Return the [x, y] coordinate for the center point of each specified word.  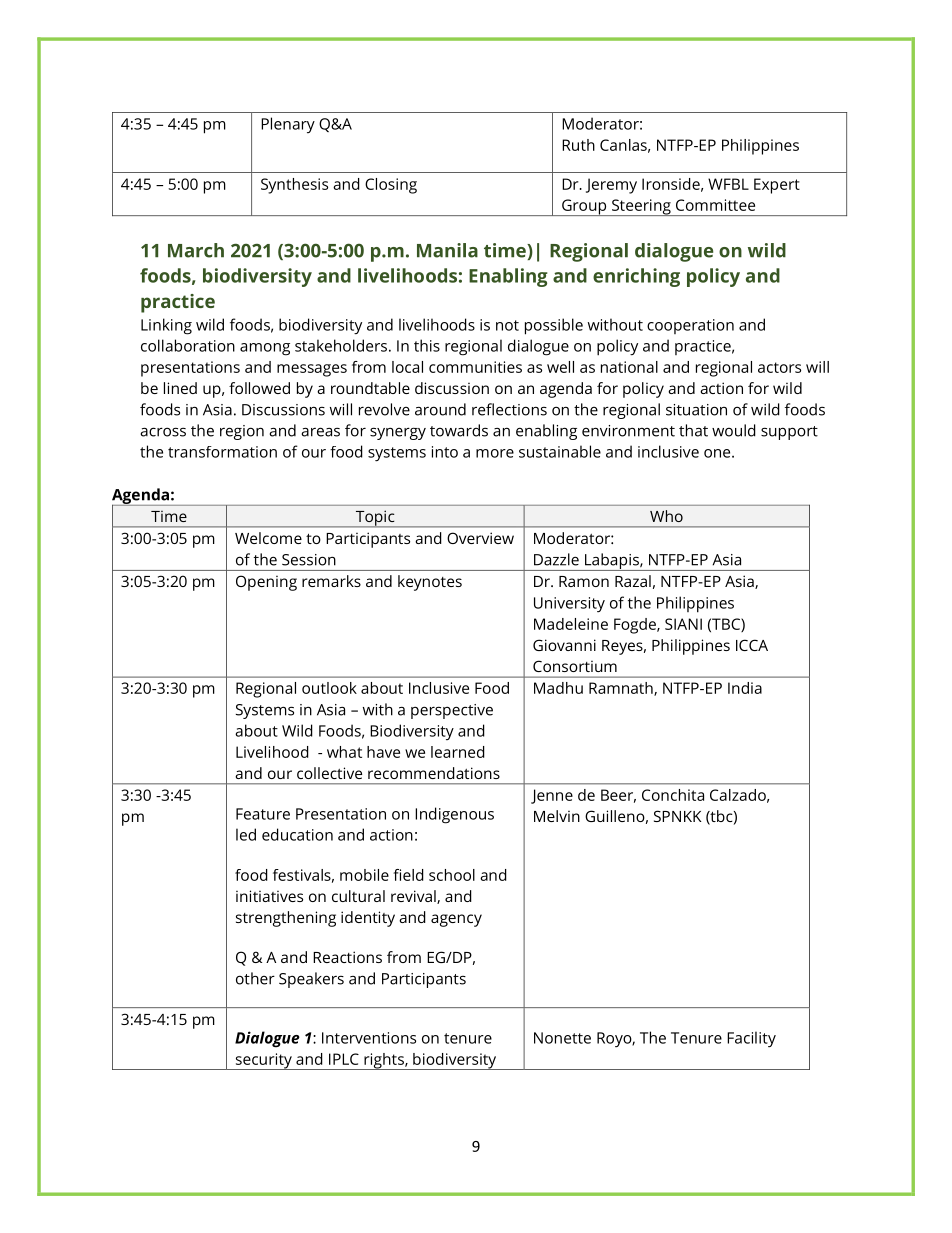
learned [458, 752]
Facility [751, 1039]
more [495, 453]
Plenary [288, 125]
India [745, 688]
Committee [715, 205]
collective [329, 773]
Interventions [369, 1038]
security [263, 1061]
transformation [222, 452]
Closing [391, 186]
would [734, 430]
